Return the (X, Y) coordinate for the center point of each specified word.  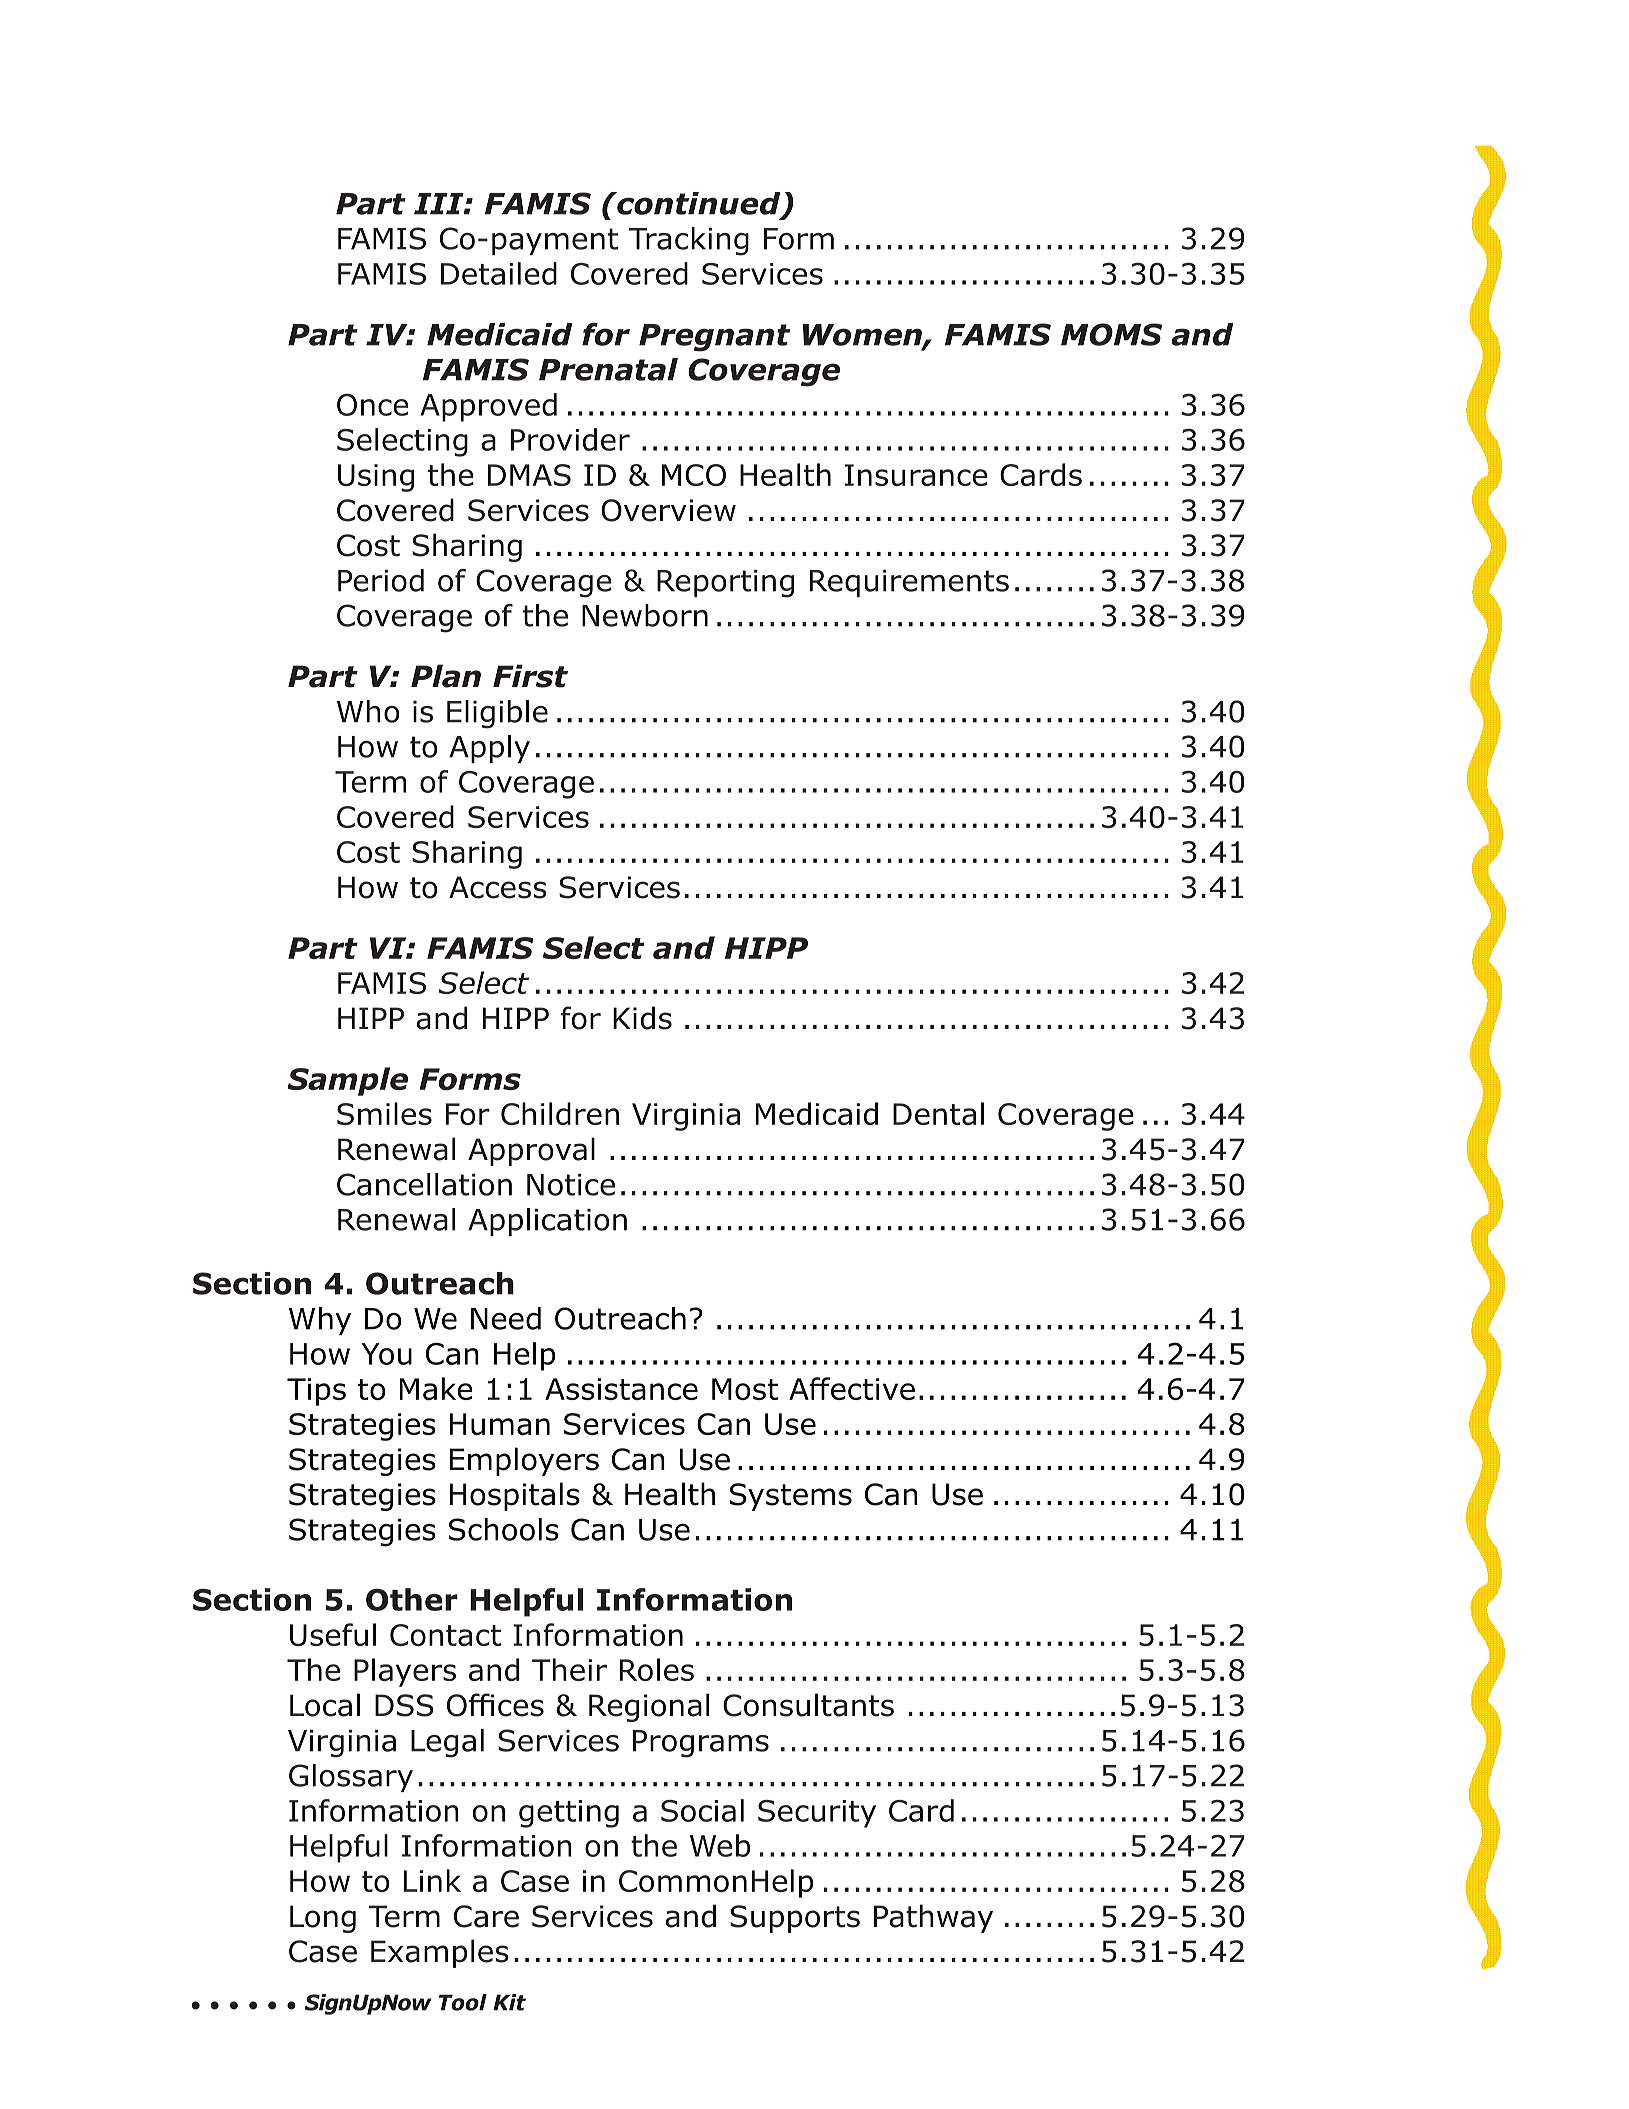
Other (412, 1599)
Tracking (689, 241)
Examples (440, 1953)
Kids (642, 1018)
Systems (791, 1497)
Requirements (909, 583)
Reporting (725, 584)
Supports (795, 1919)
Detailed (499, 273)
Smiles (384, 1113)
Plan (446, 676)
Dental (938, 1113)
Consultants (808, 1705)
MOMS (1111, 334)
